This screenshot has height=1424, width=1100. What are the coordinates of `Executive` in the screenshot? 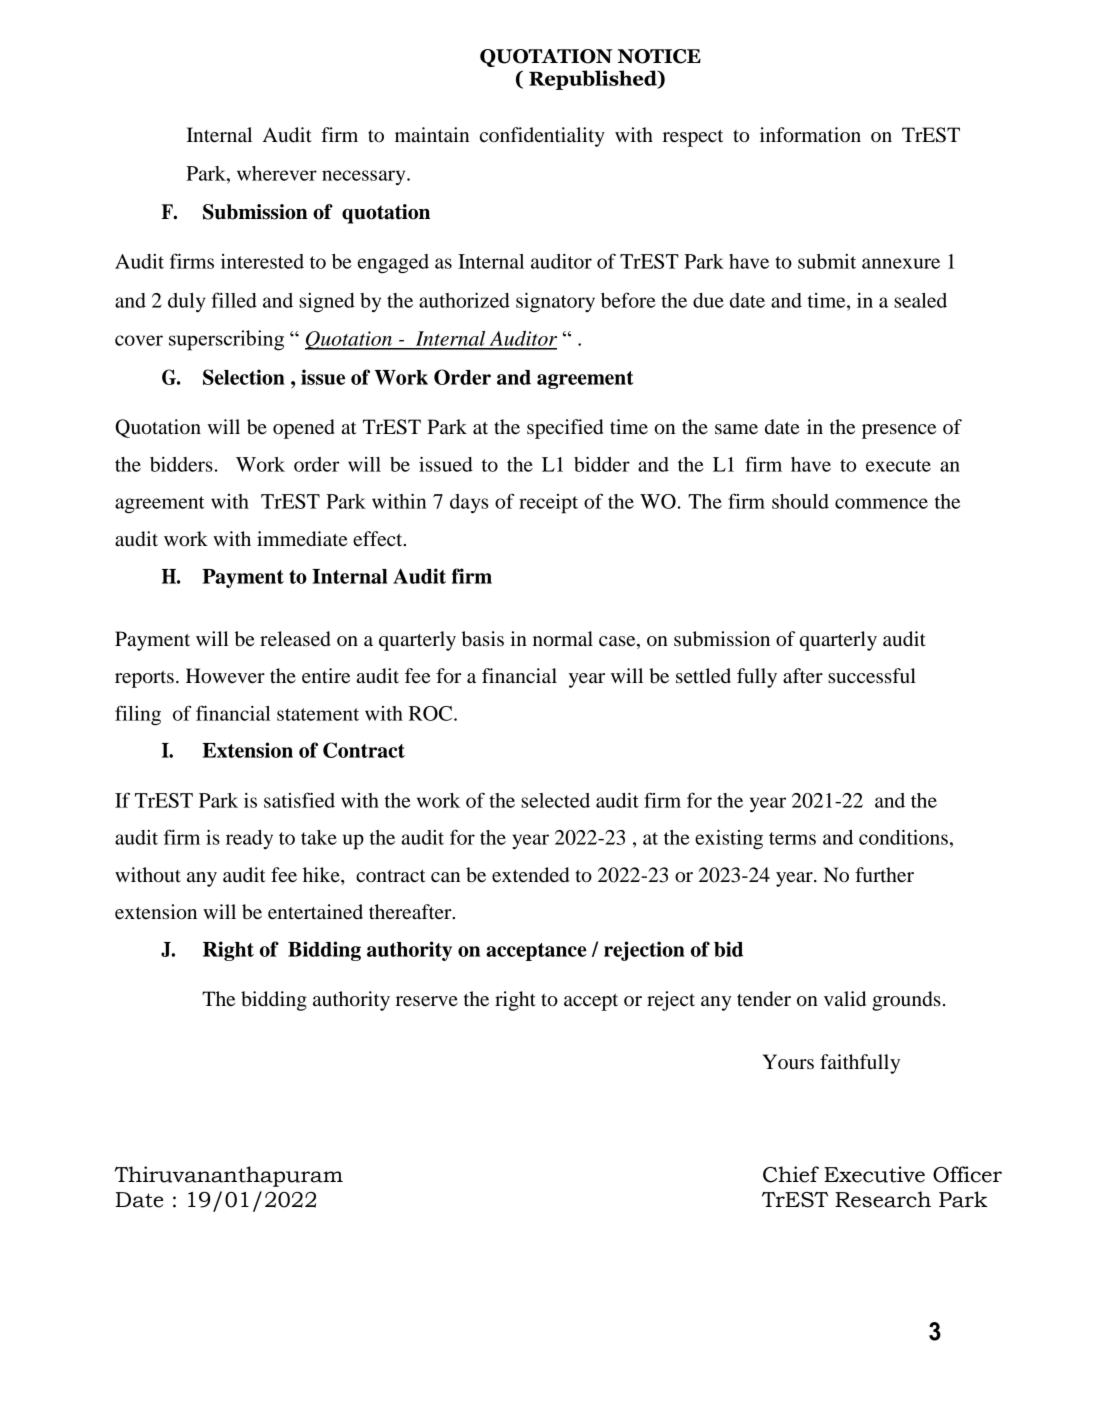 It's located at (874, 1174).
